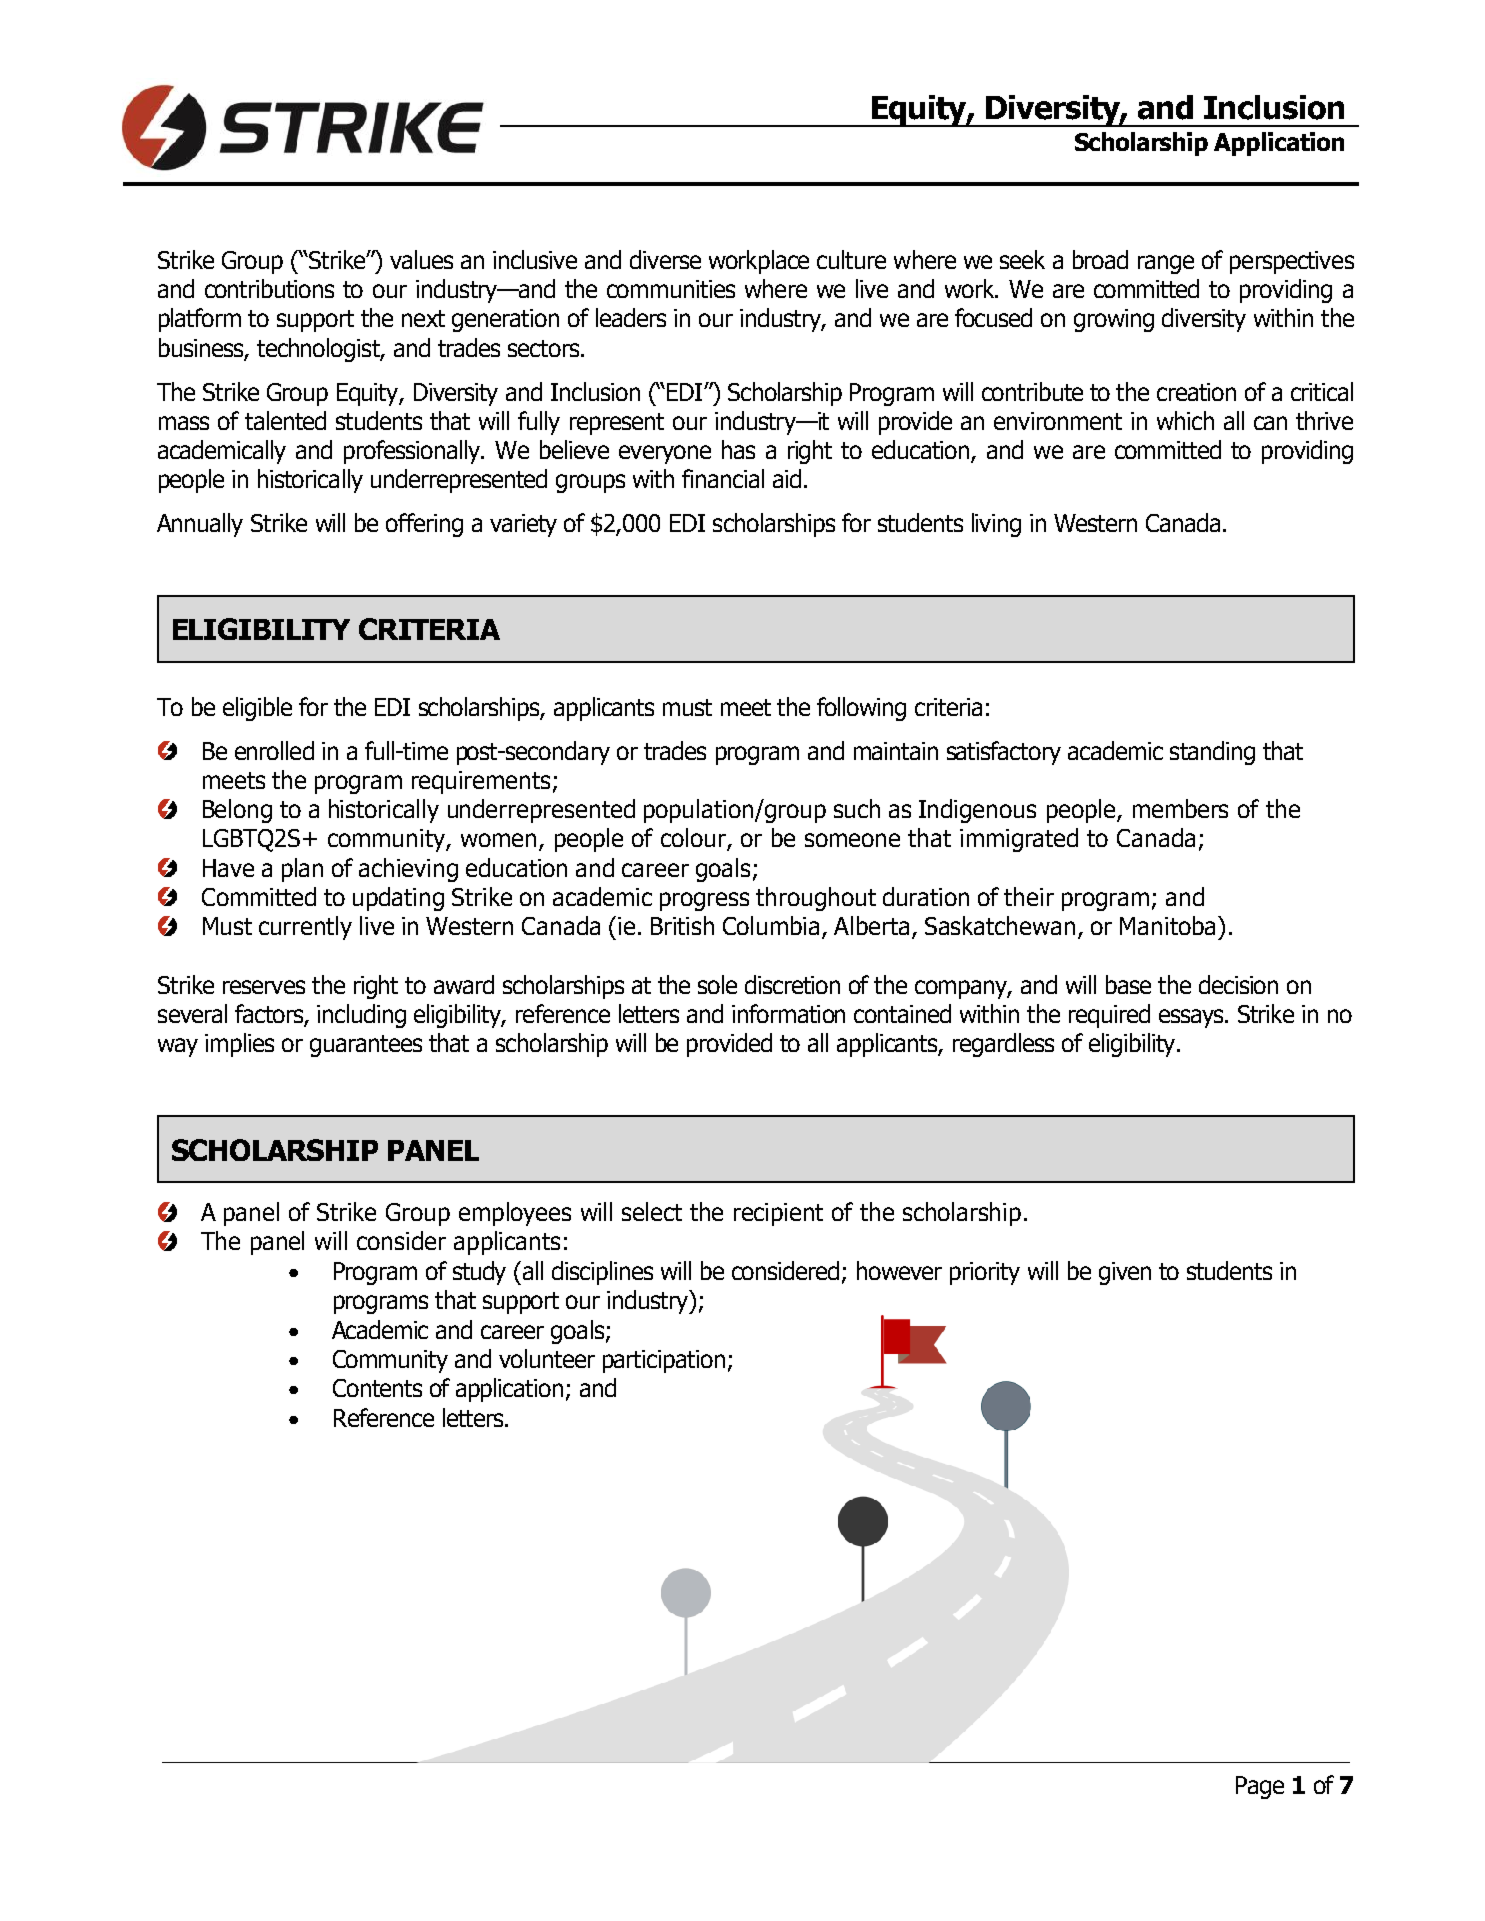 Image resolution: width=1485 pixels, height=1921 pixels. I want to click on Contents, so click(377, 1388).
